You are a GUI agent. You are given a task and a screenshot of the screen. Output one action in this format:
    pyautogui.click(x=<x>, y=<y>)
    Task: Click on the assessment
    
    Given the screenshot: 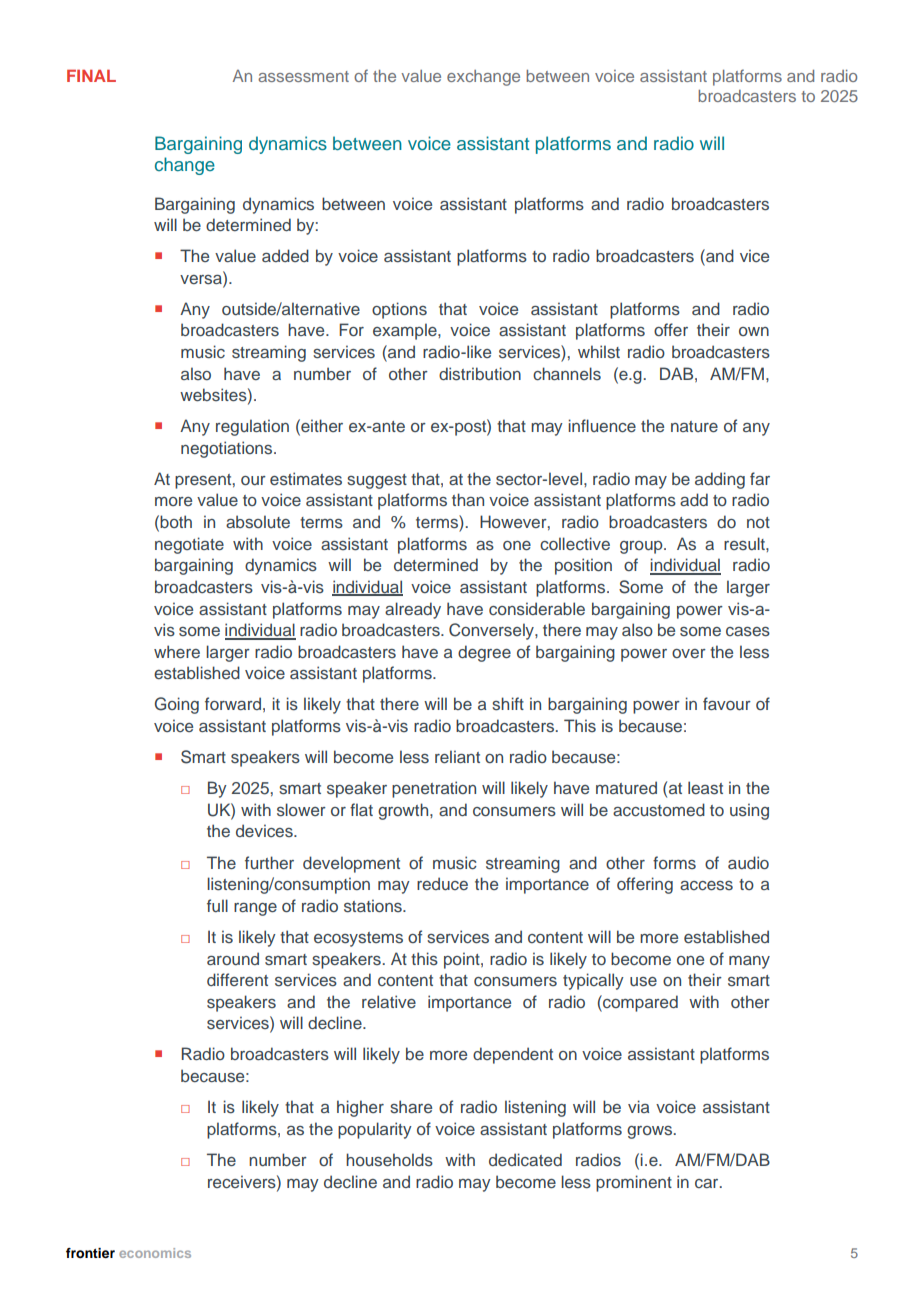 What is the action you would take?
    pyautogui.click(x=303, y=76)
